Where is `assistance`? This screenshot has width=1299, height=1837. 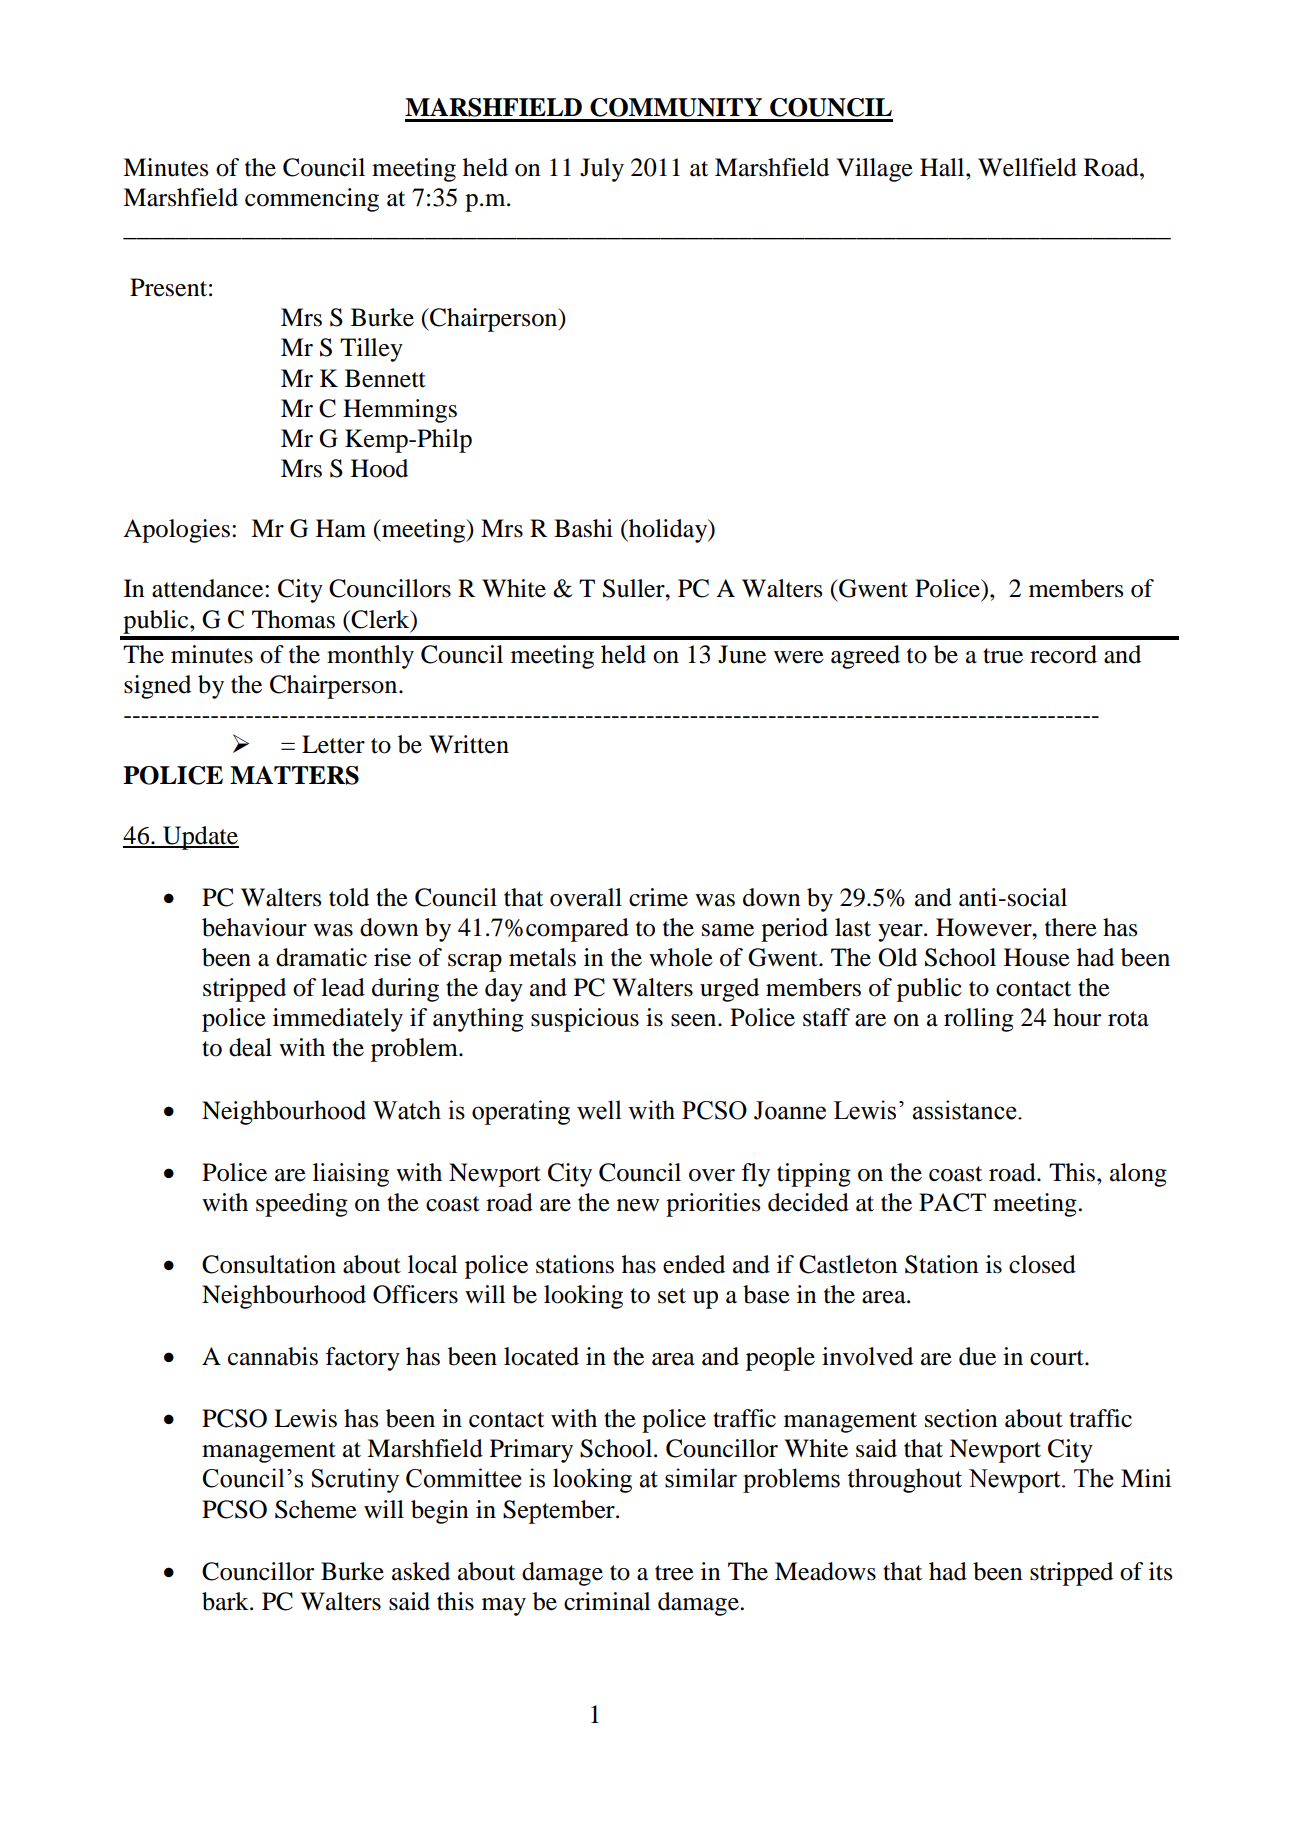
assistance is located at coordinates (966, 1110).
